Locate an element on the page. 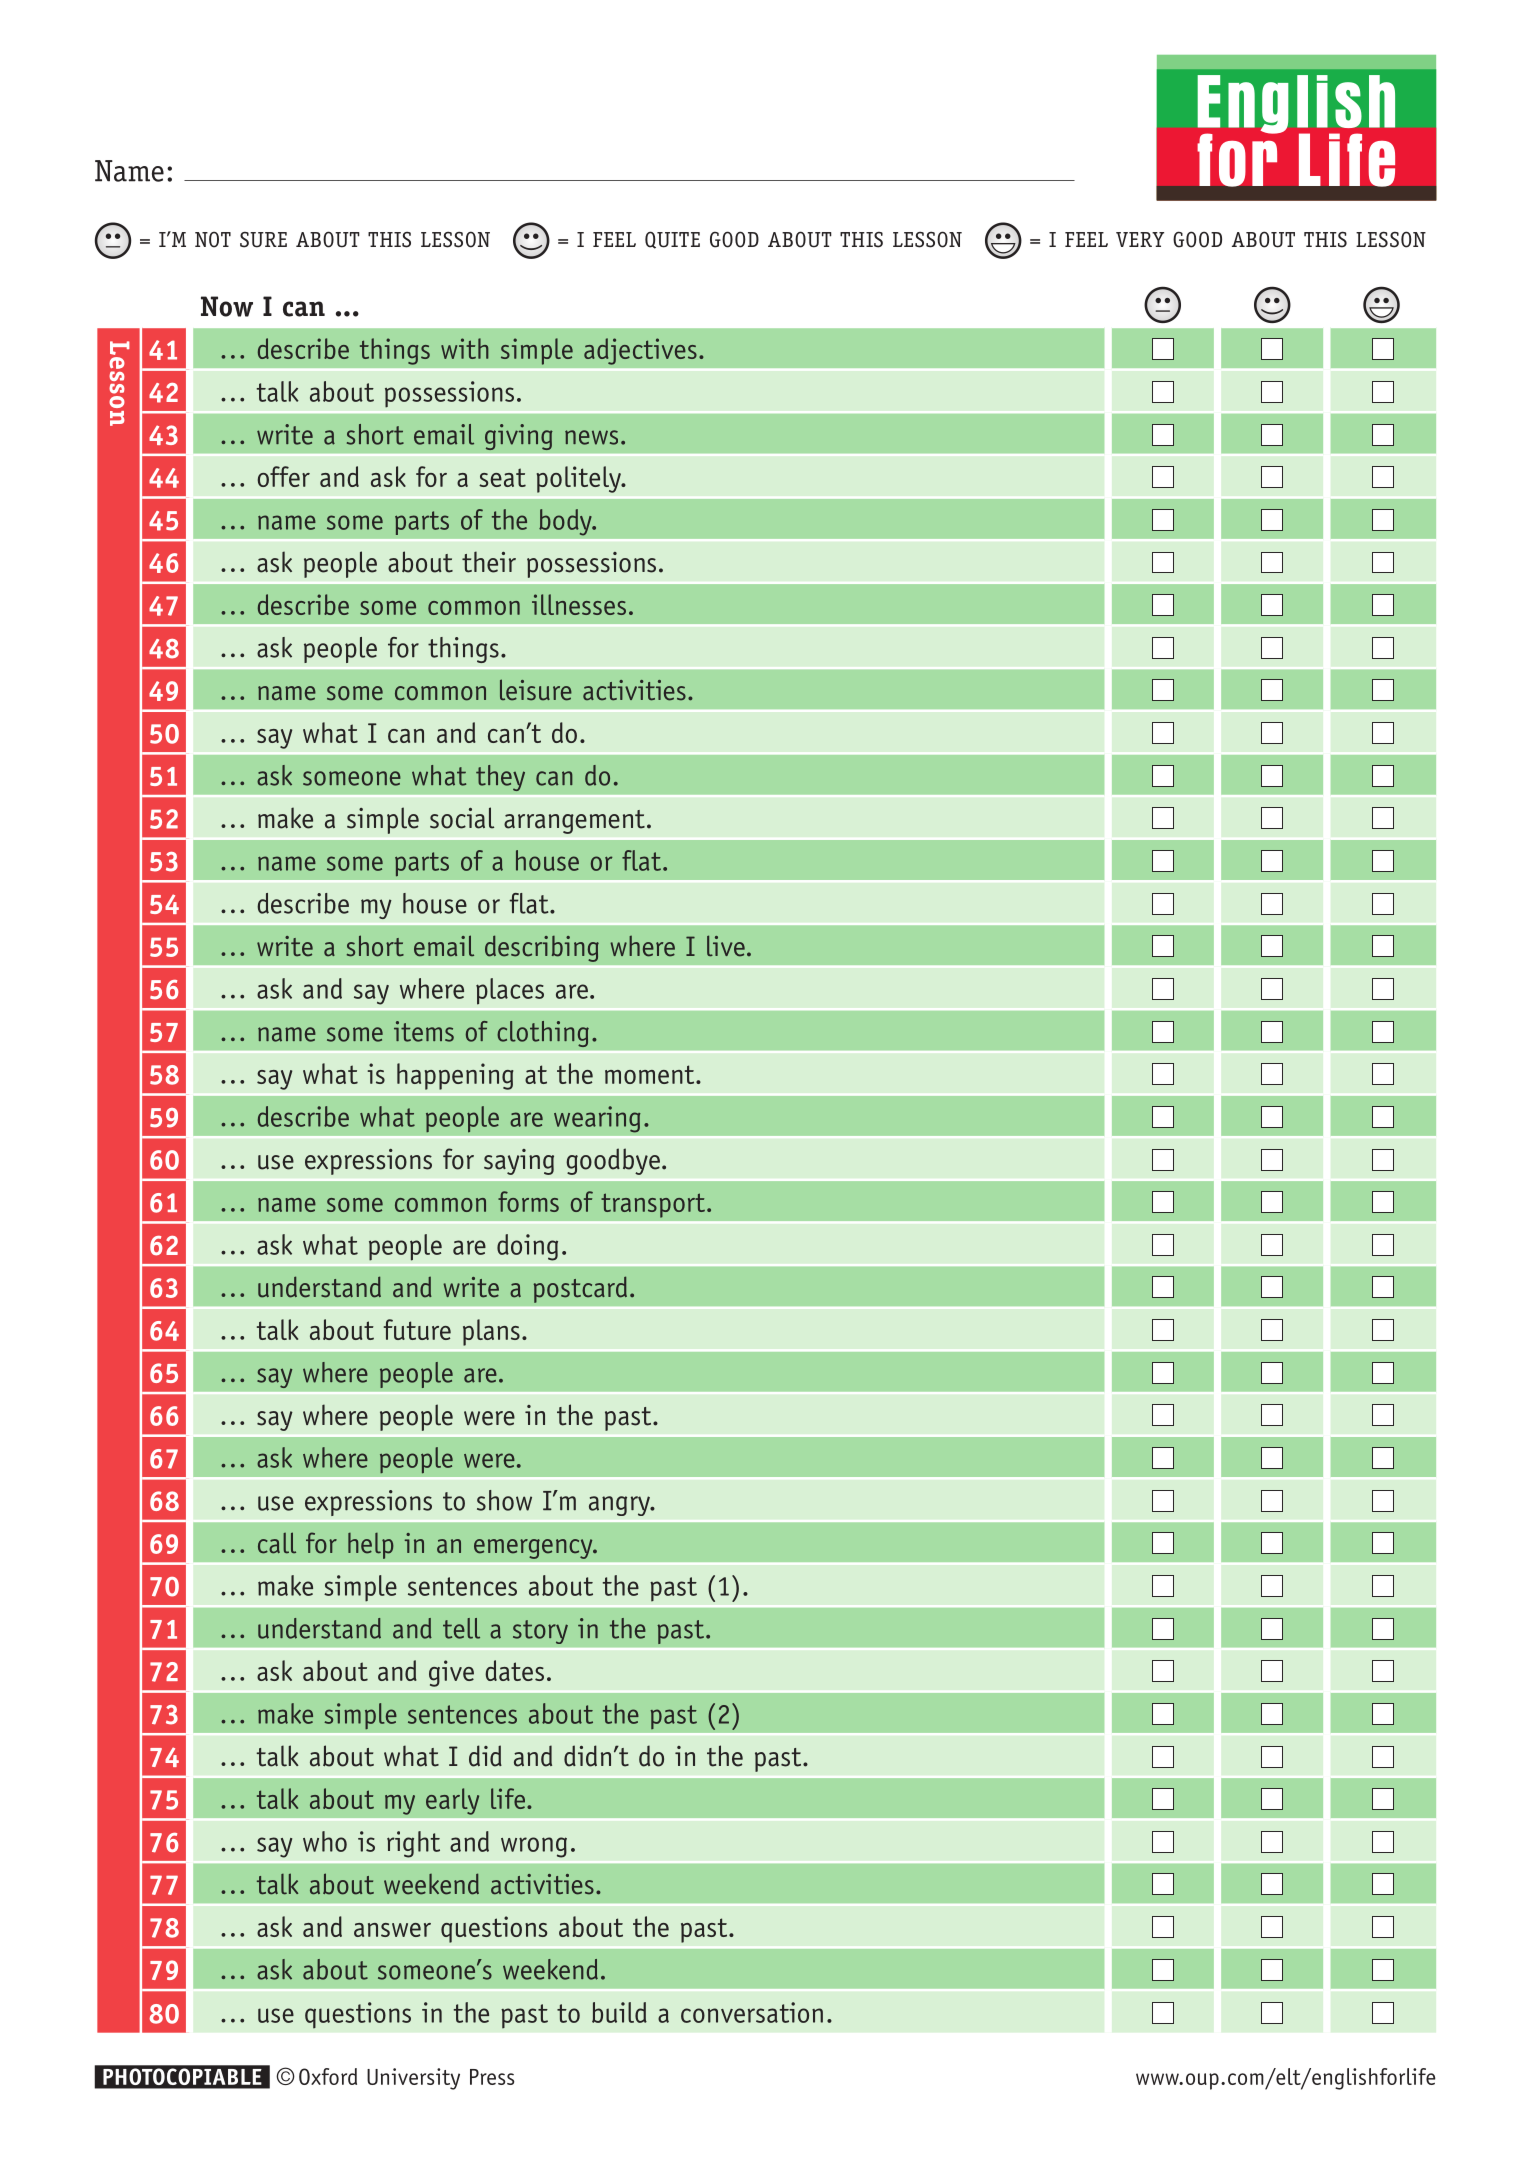  quite is located at coordinates (672, 240).
